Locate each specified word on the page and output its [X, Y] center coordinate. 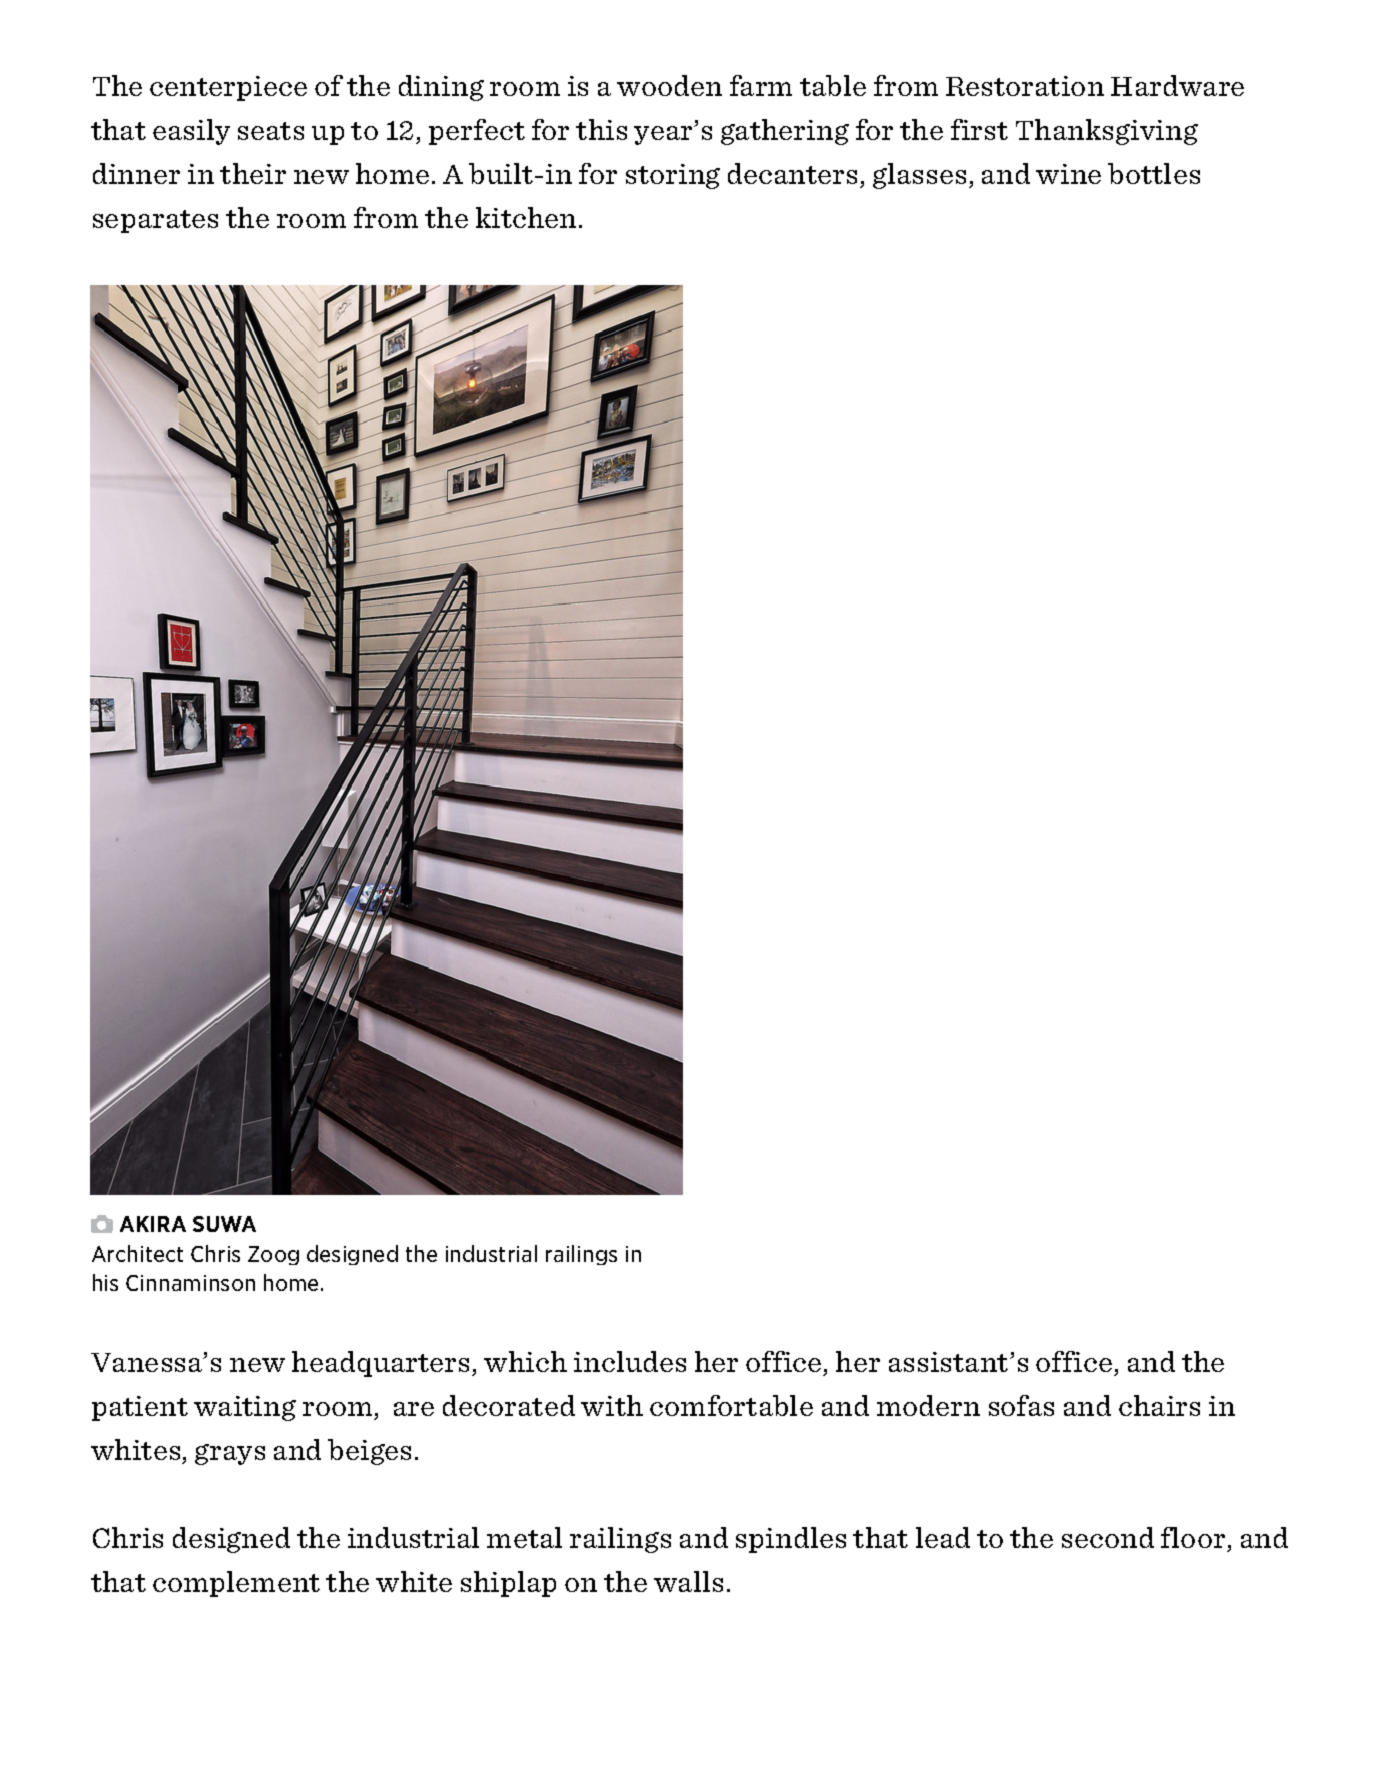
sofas [1021, 1405]
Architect [137, 1253]
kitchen [526, 217]
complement [236, 1584]
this [601, 129]
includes [630, 1361]
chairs [1159, 1405]
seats [271, 131]
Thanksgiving [1107, 132]
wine [1068, 174]
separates [155, 221]
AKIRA [153, 1224]
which [525, 1361]
